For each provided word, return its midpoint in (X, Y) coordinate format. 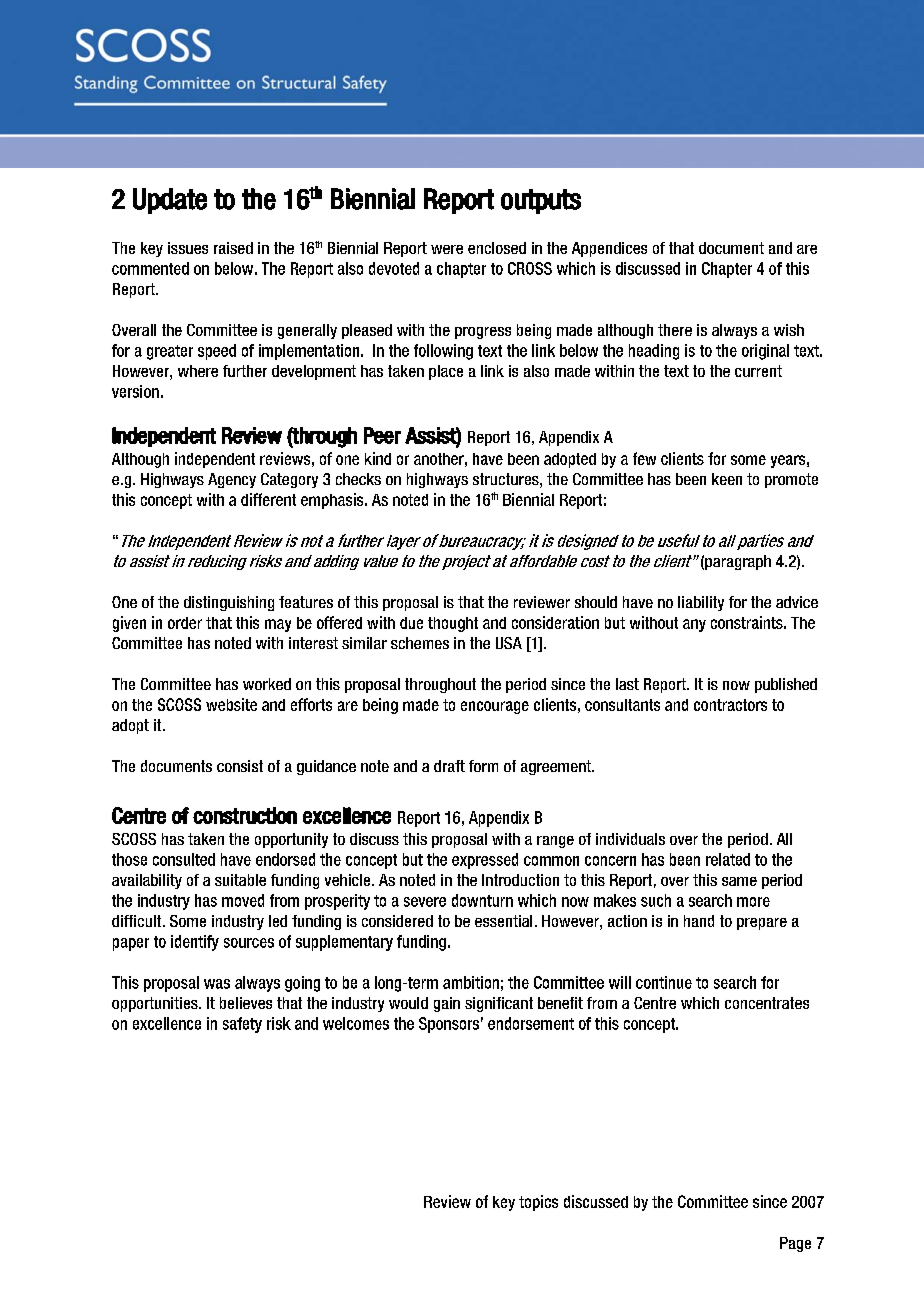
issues (188, 248)
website (231, 704)
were (447, 249)
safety (242, 1025)
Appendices (609, 249)
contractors (730, 705)
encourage (495, 707)
